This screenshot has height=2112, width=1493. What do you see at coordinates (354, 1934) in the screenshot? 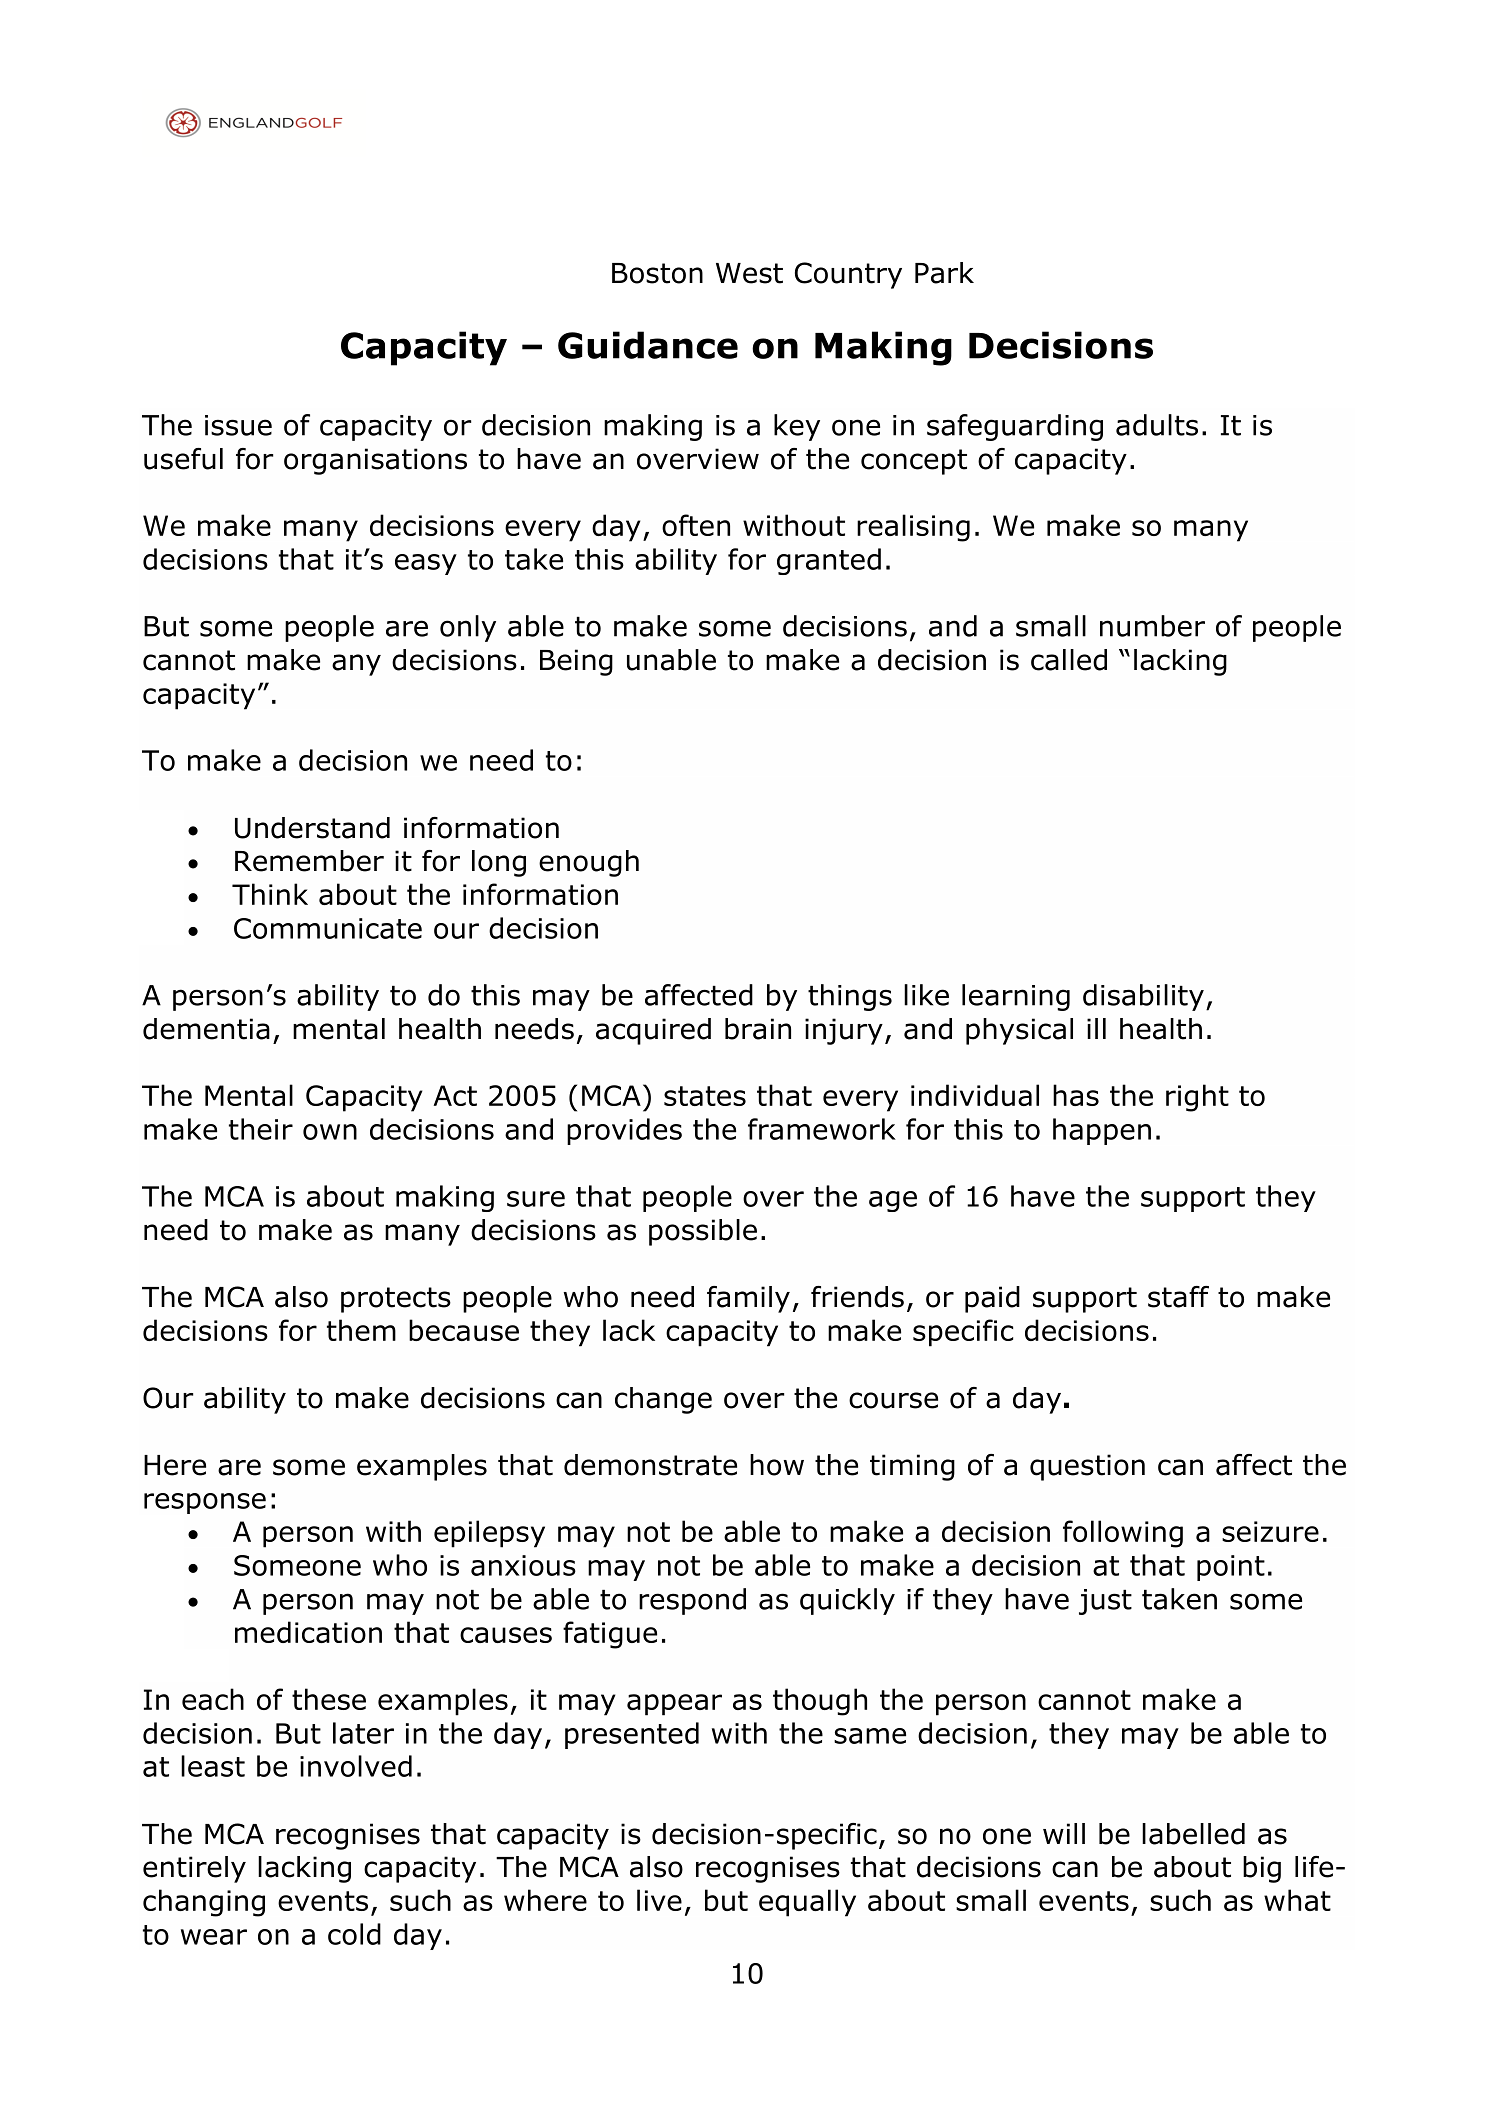
I see `cold` at bounding box center [354, 1934].
